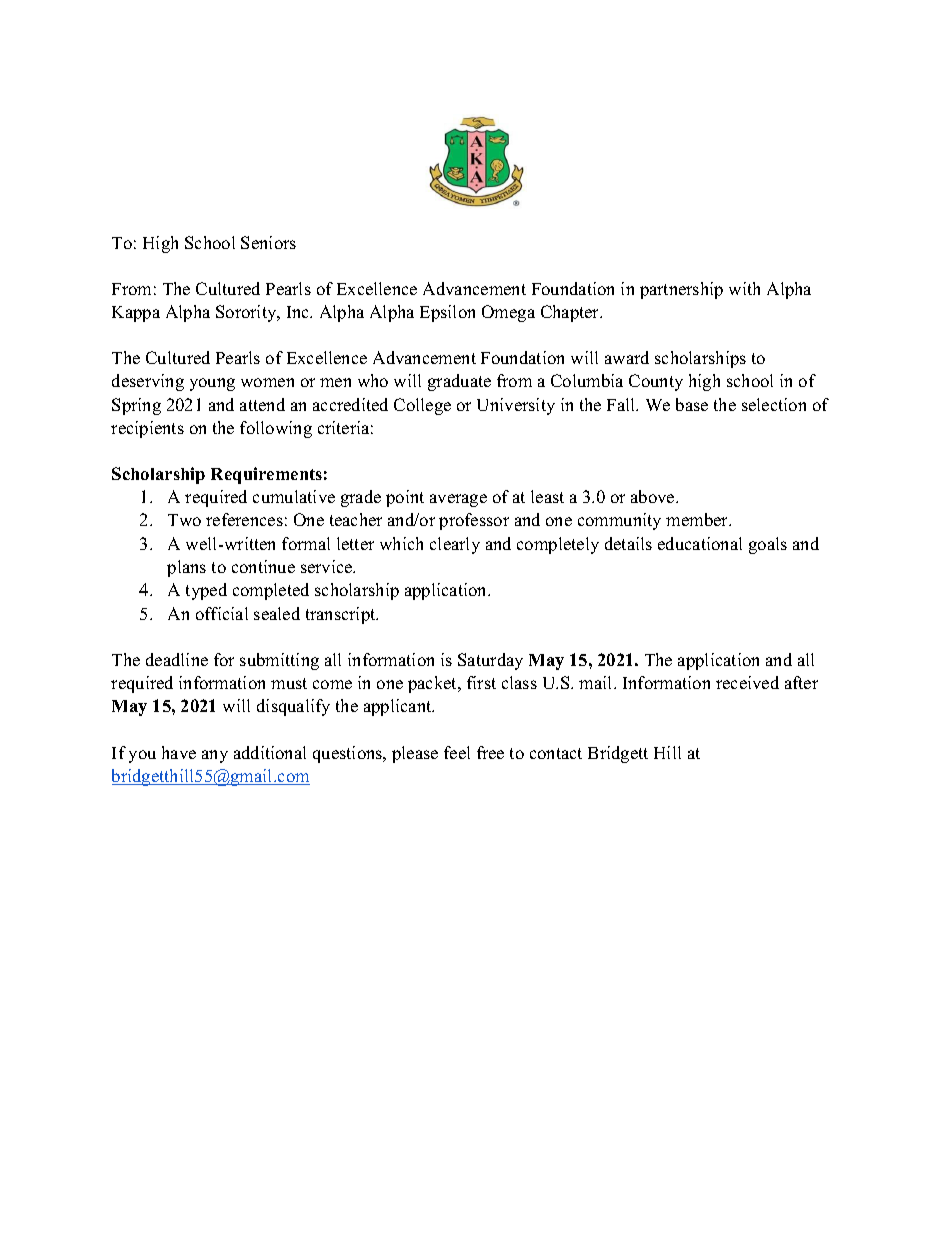 This page has height=1233, width=952. What do you see at coordinates (457, 752) in the page?
I see `feel` at bounding box center [457, 752].
